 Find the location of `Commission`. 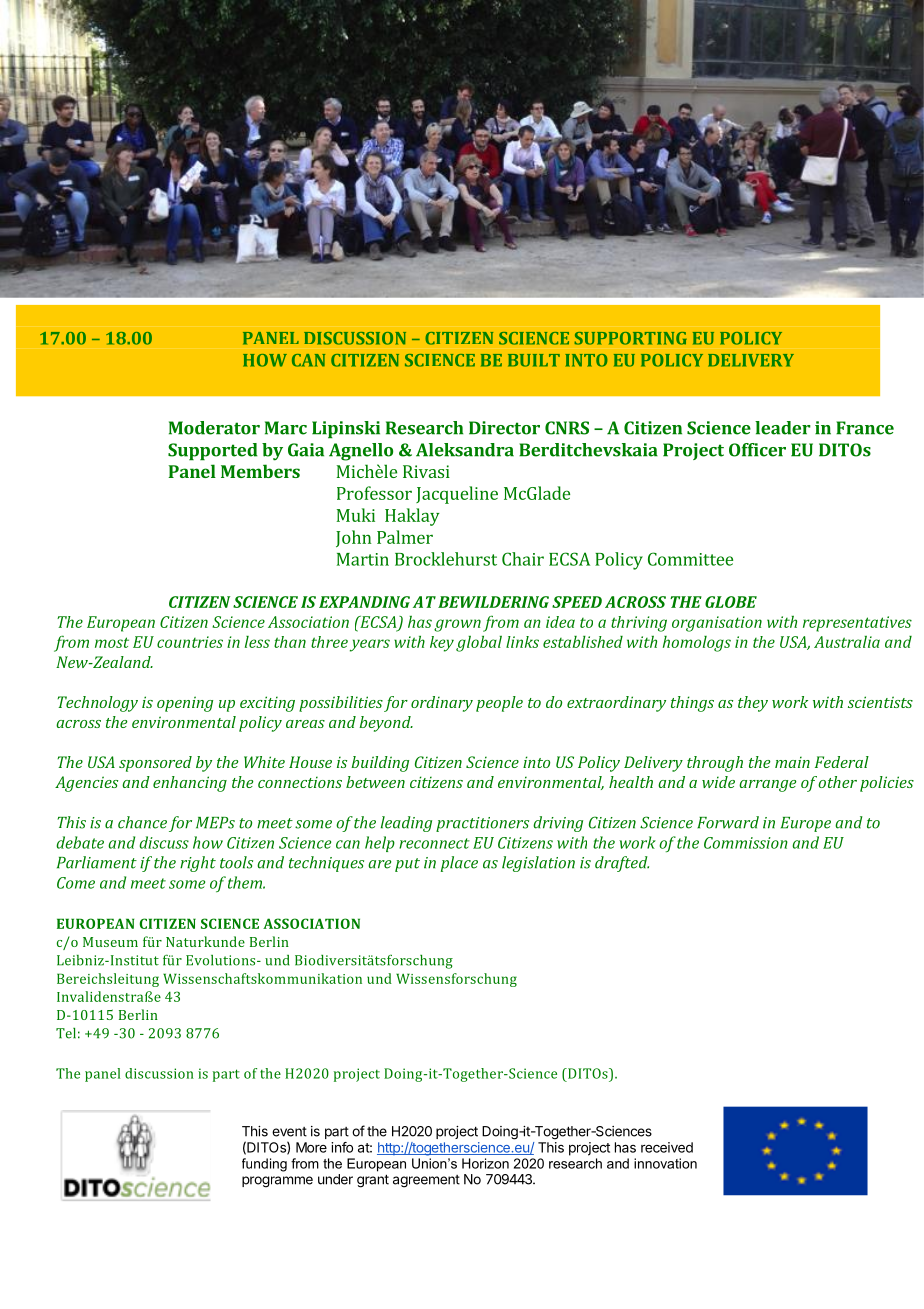

Commission is located at coordinates (746, 843).
